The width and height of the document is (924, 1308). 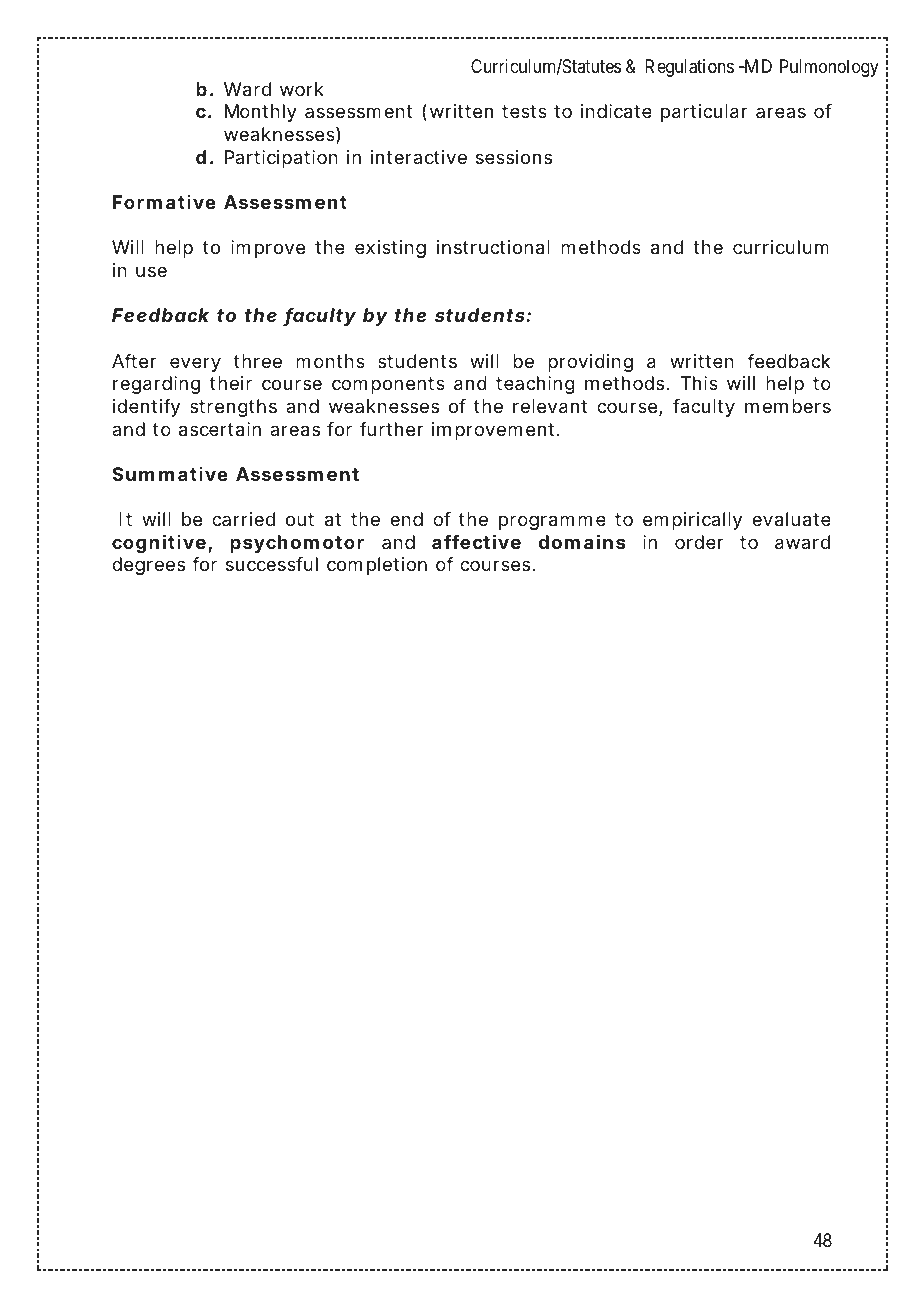 I want to click on Regulations, so click(x=689, y=68).
